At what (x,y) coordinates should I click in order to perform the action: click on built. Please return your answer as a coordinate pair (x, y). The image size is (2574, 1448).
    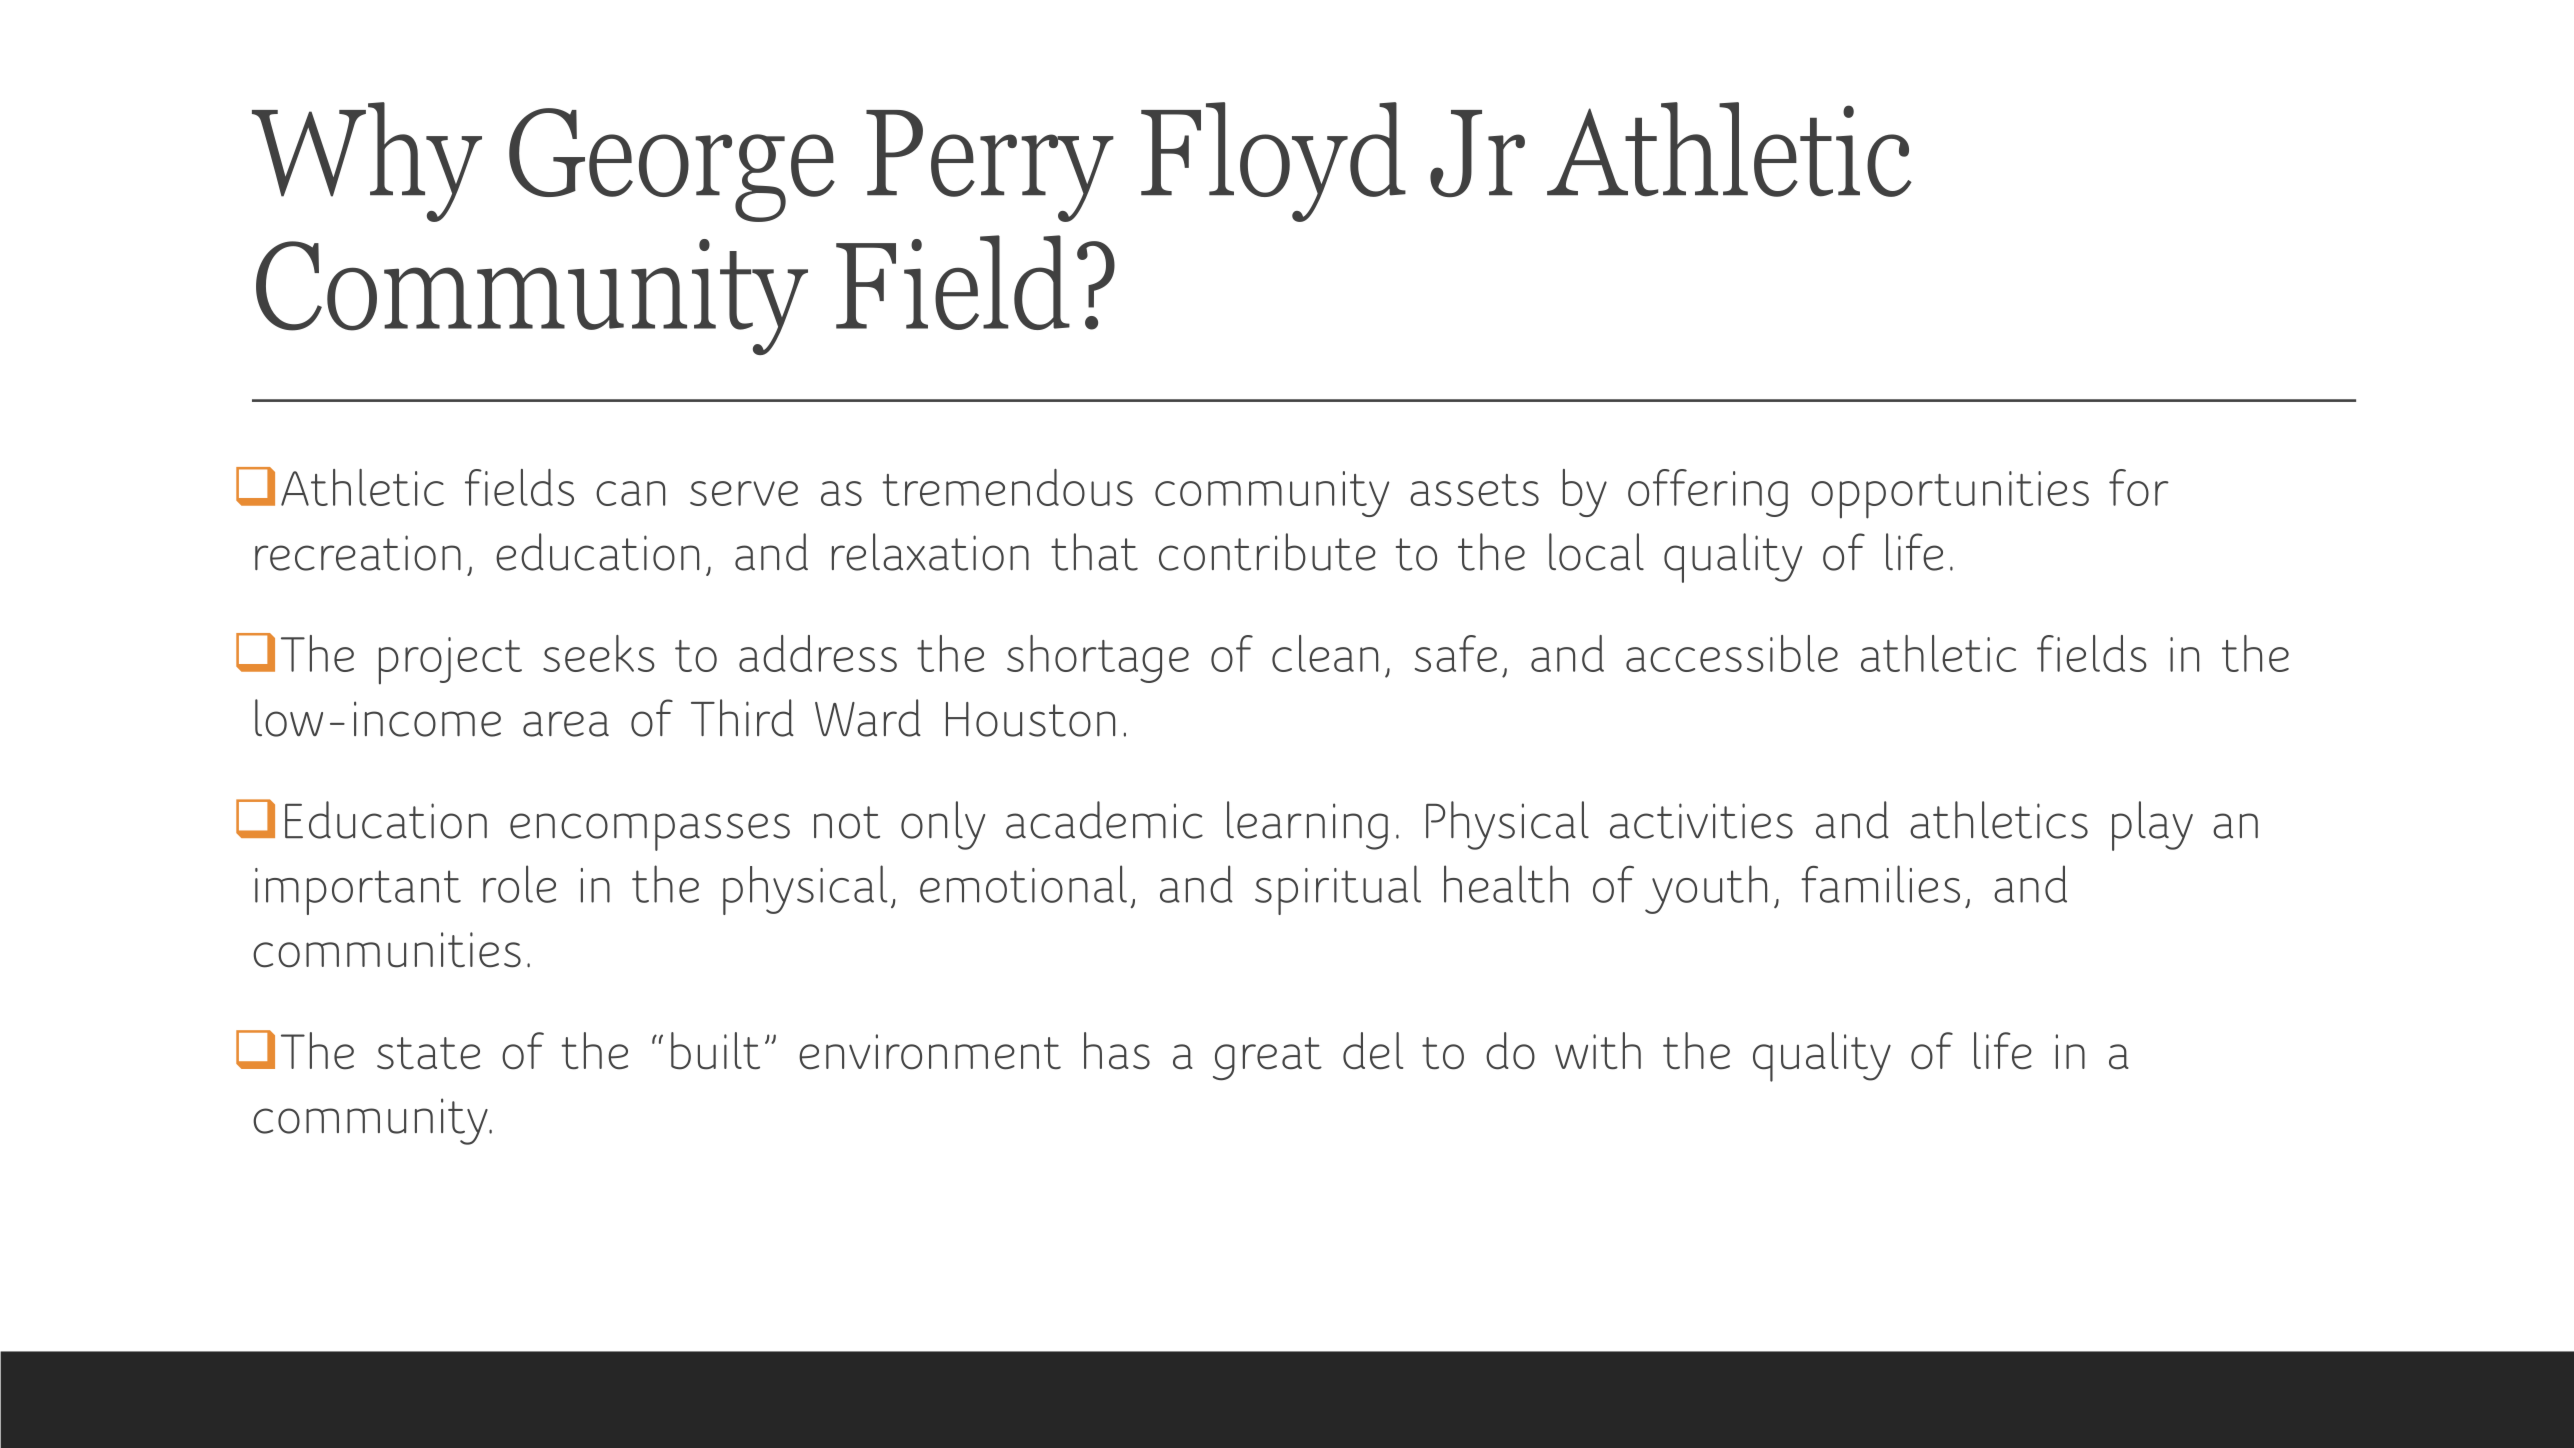
    Looking at the image, I should click on (715, 1051).
